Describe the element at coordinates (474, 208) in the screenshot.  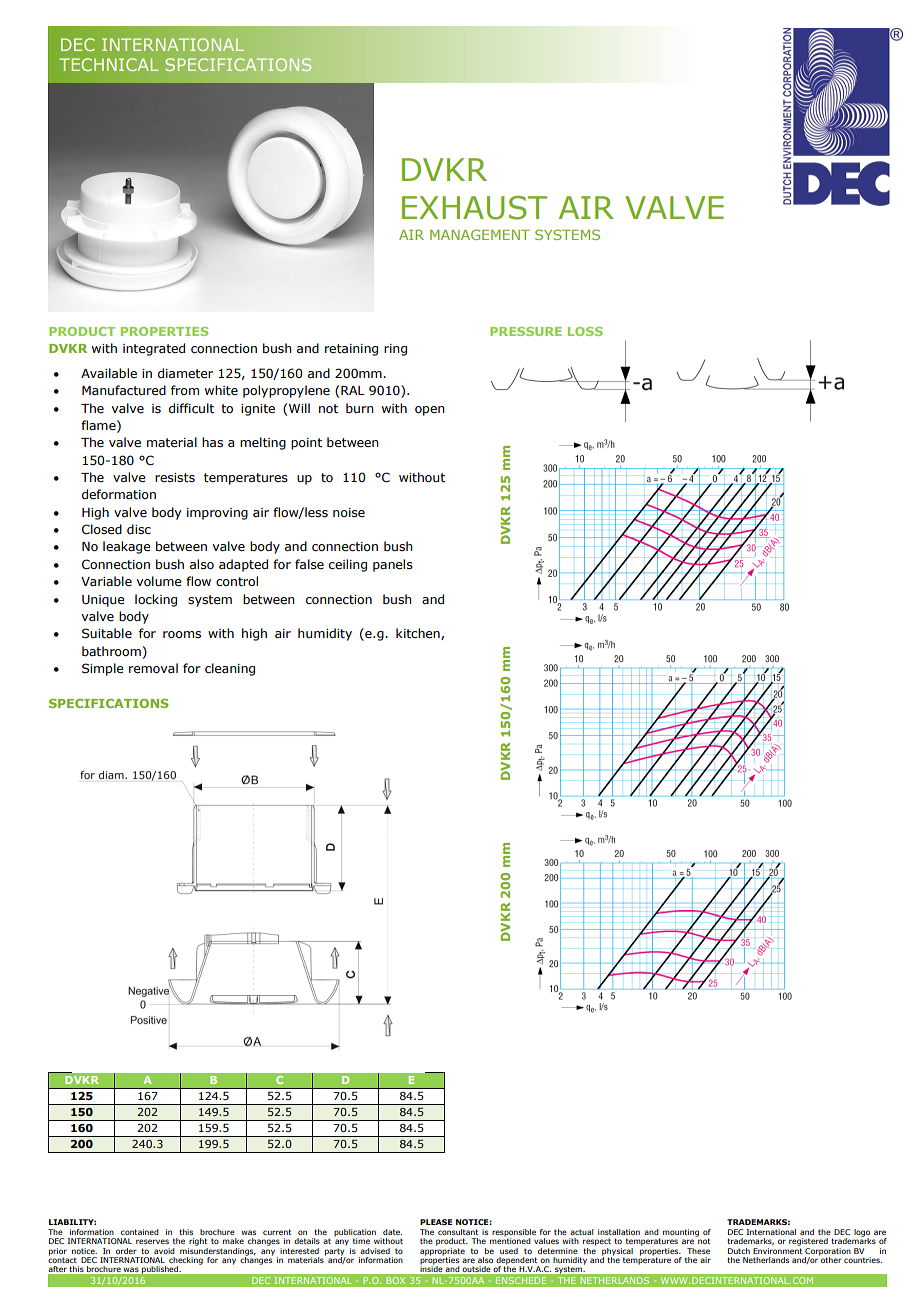
I see `EXHAUST` at that location.
